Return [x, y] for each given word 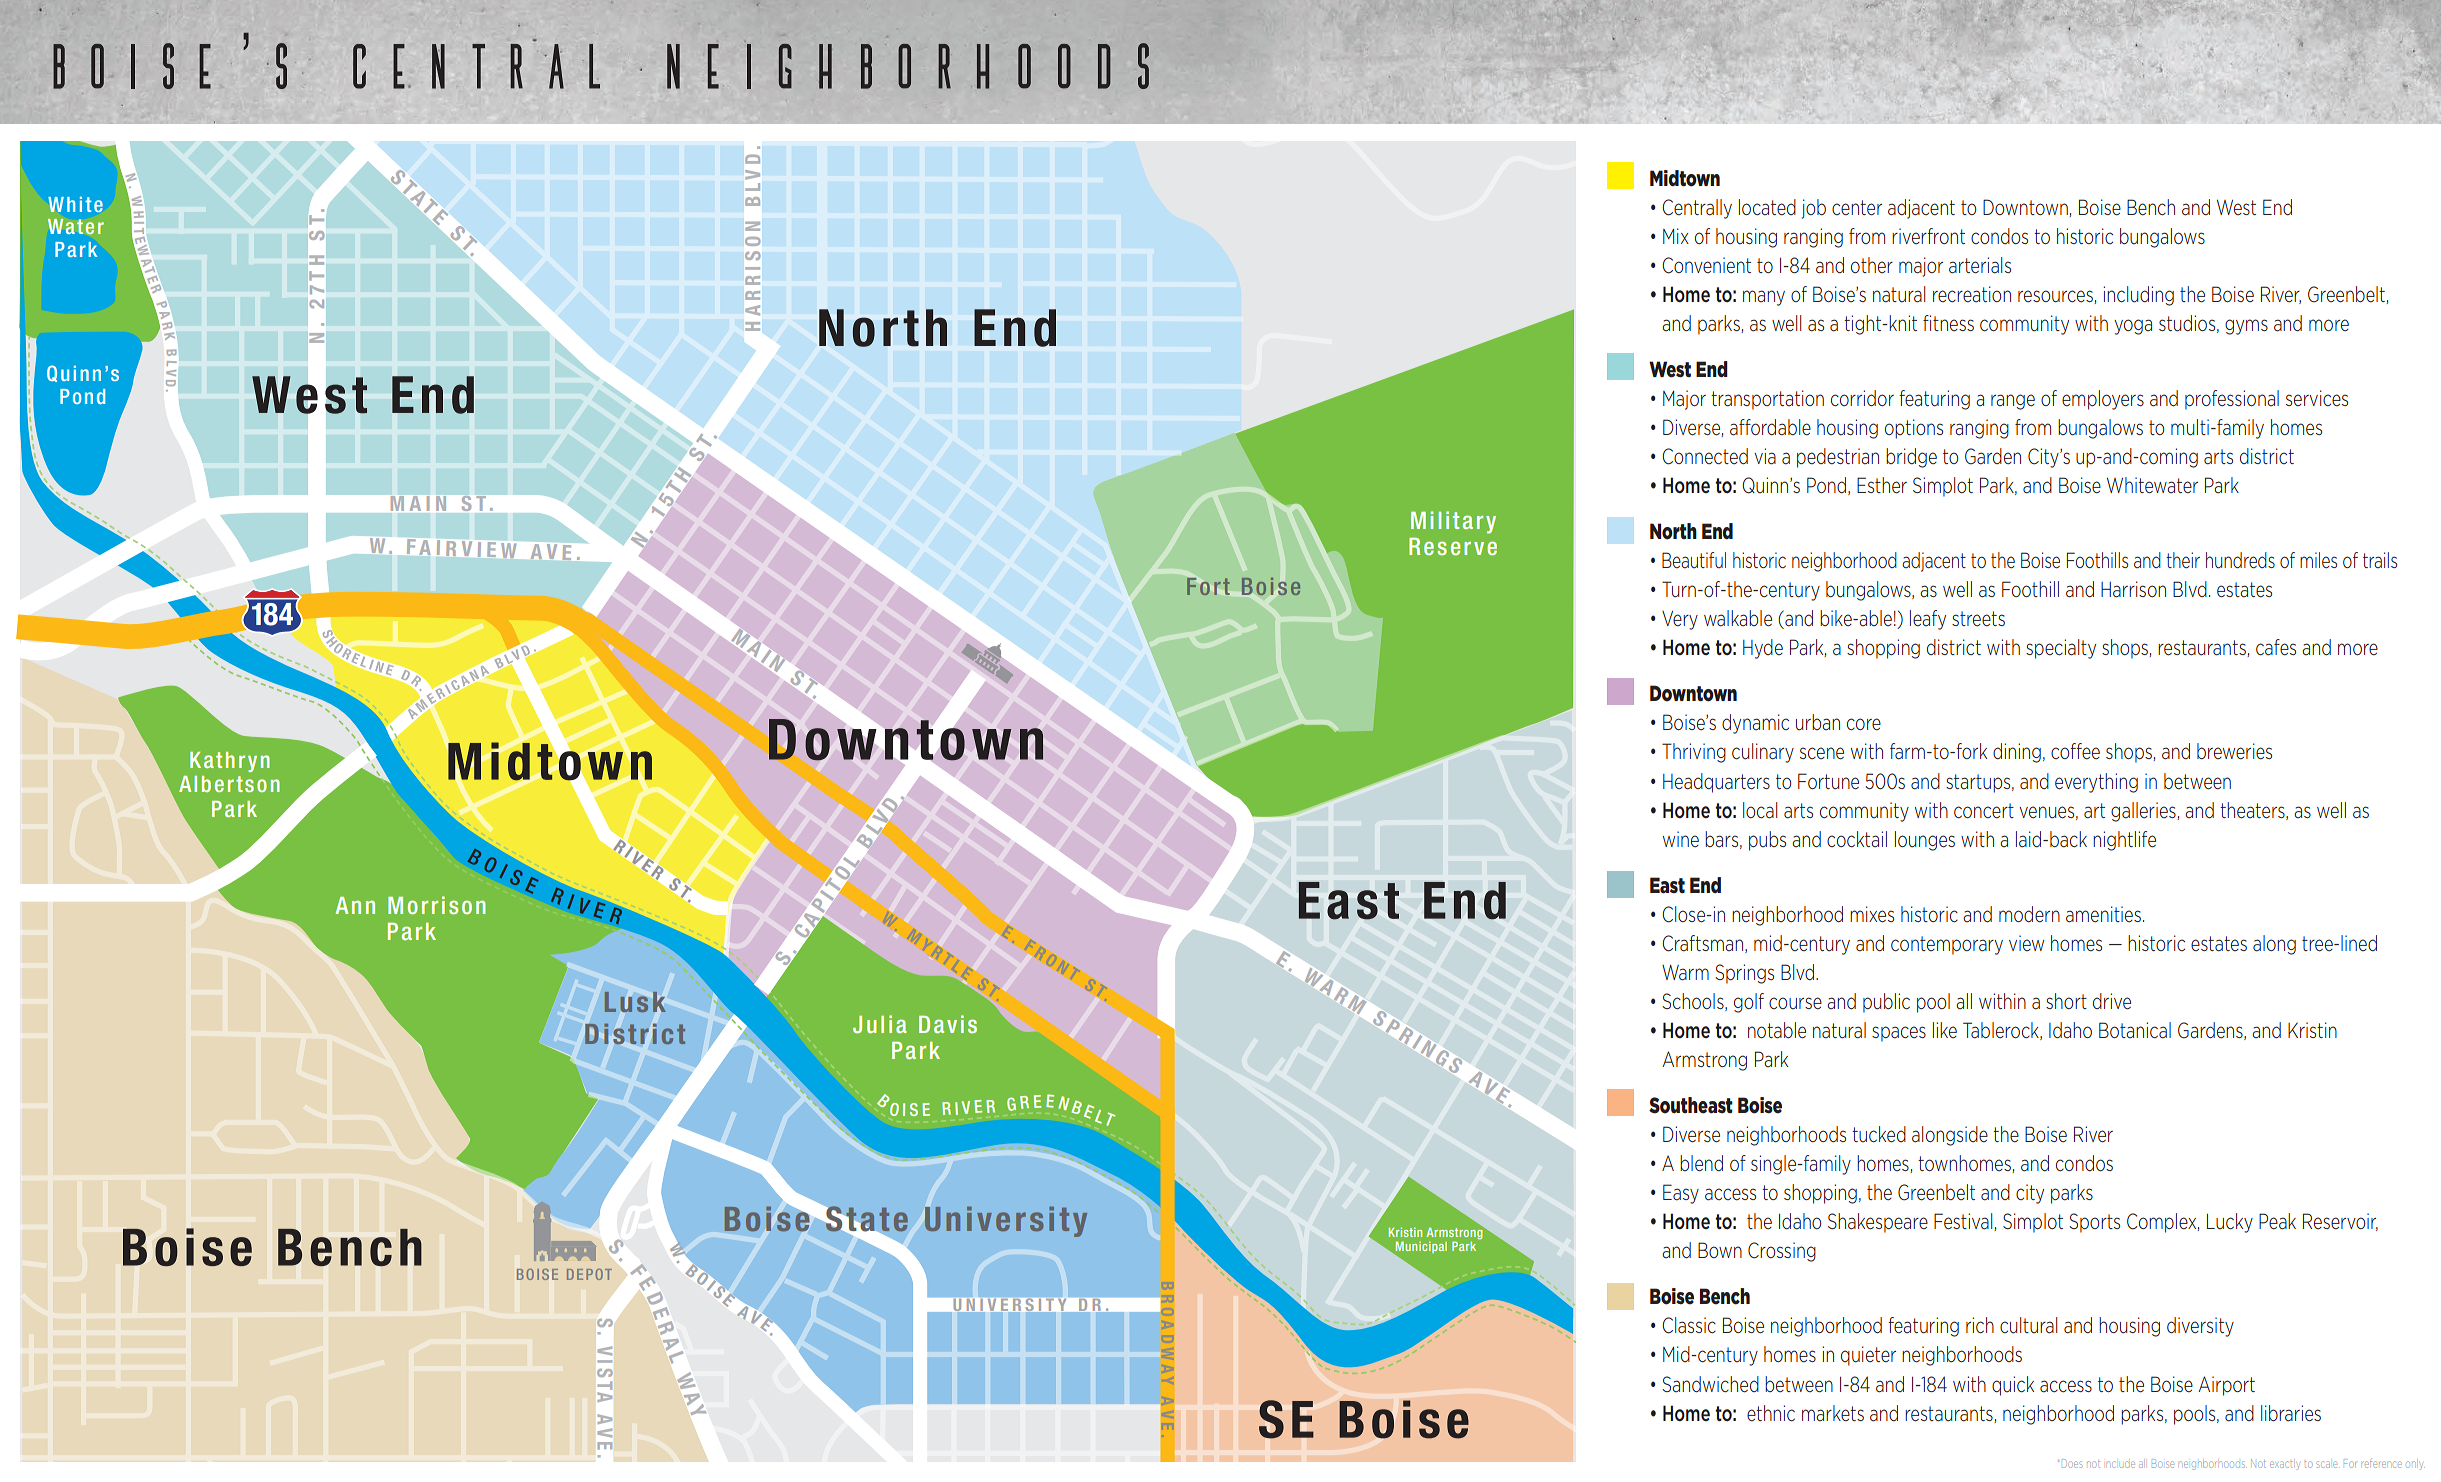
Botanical [2135, 1030]
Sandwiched [1710, 1384]
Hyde [1763, 649]
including [2138, 296]
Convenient [1706, 265]
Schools [1694, 1002]
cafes [2276, 647]
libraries [2291, 1413]
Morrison [436, 905]
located [1767, 207]
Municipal [1420, 1248]
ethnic [1771, 1413]
